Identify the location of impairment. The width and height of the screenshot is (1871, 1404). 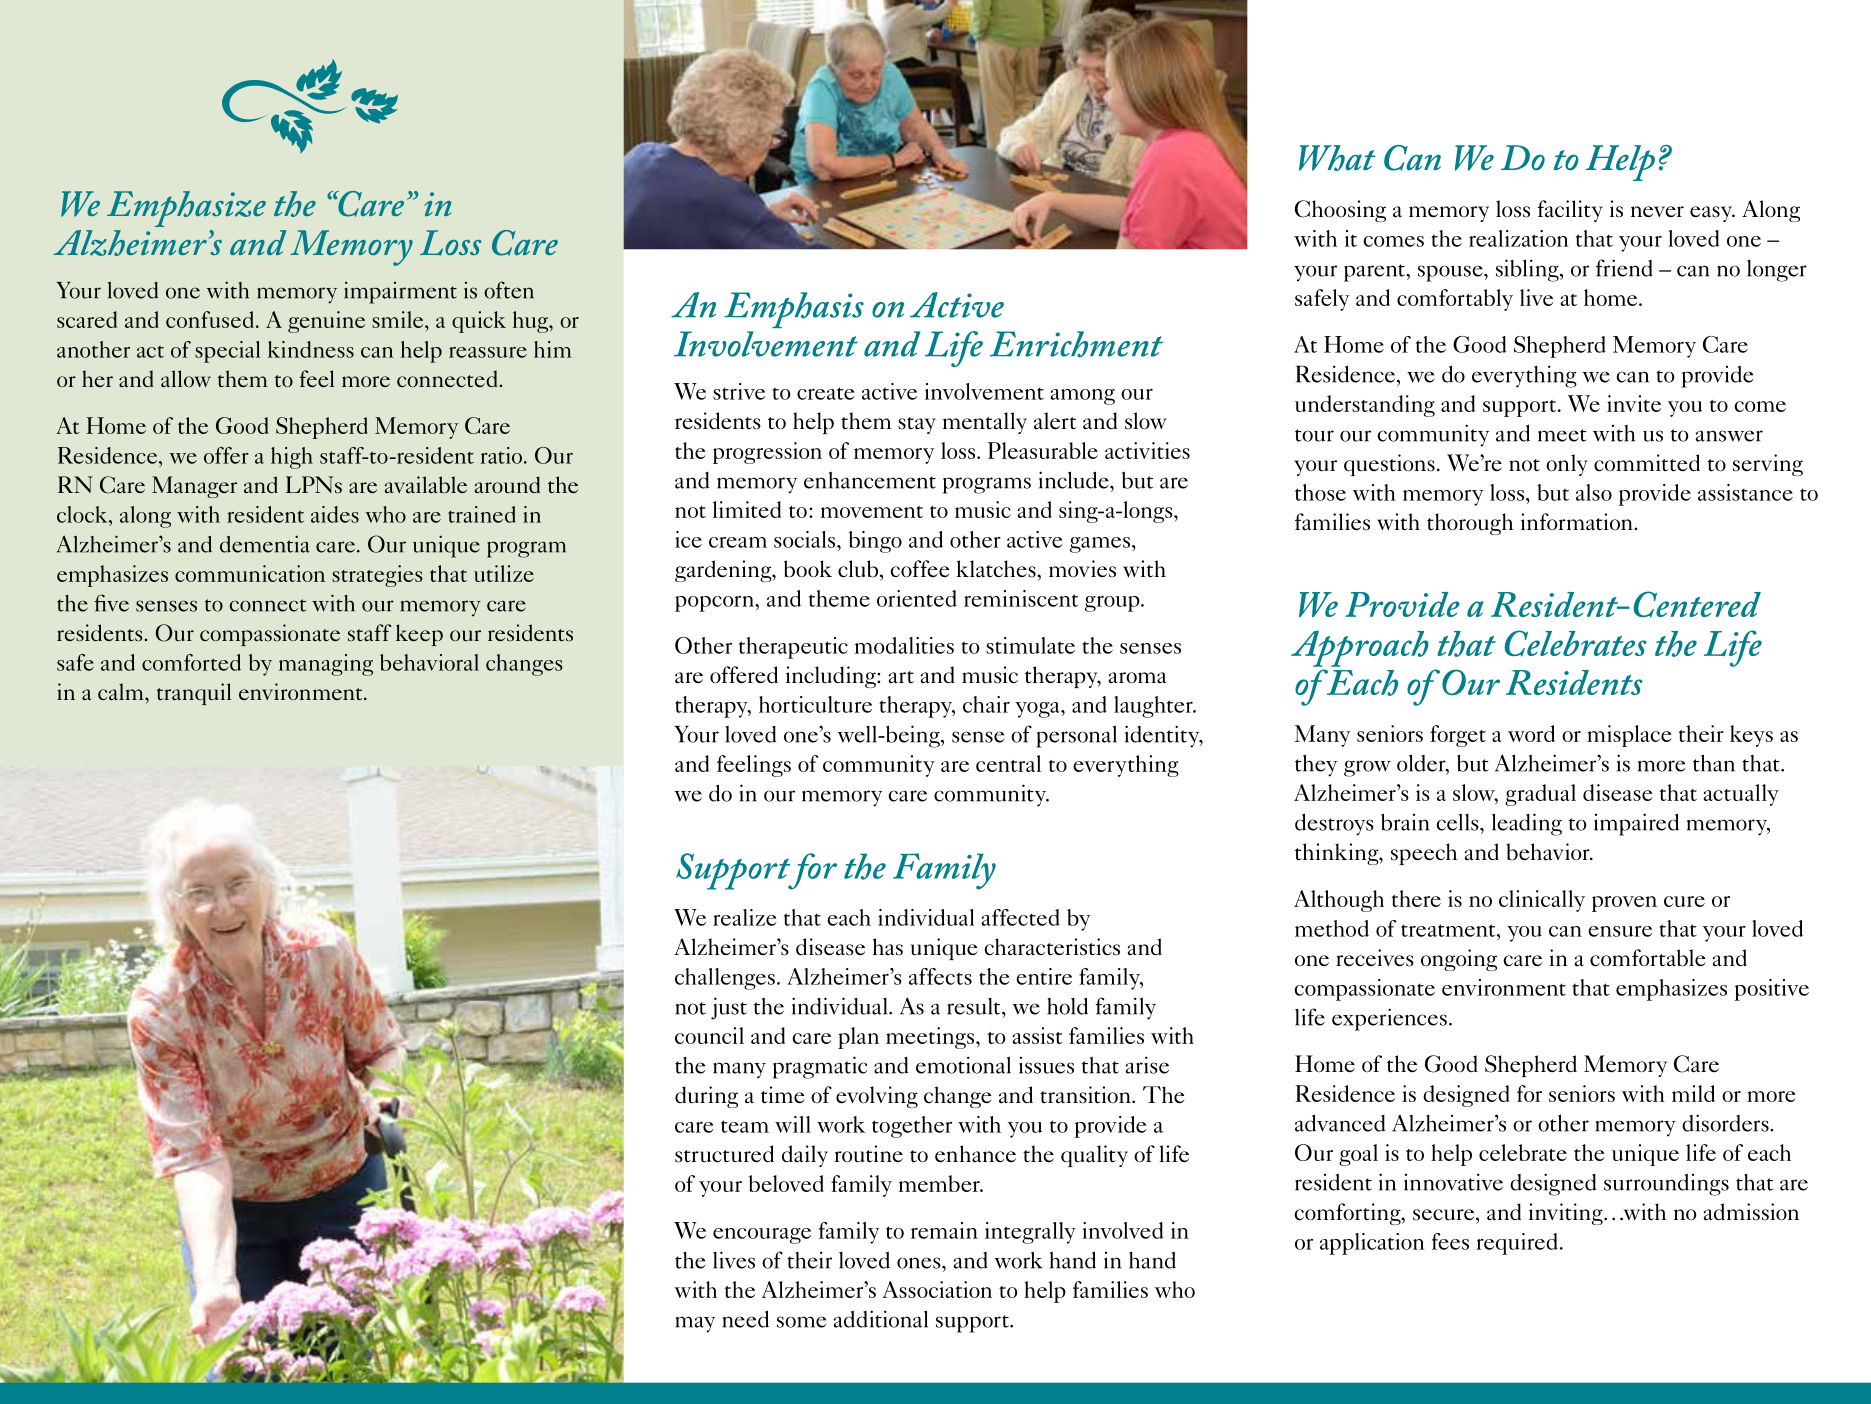
(400, 292).
